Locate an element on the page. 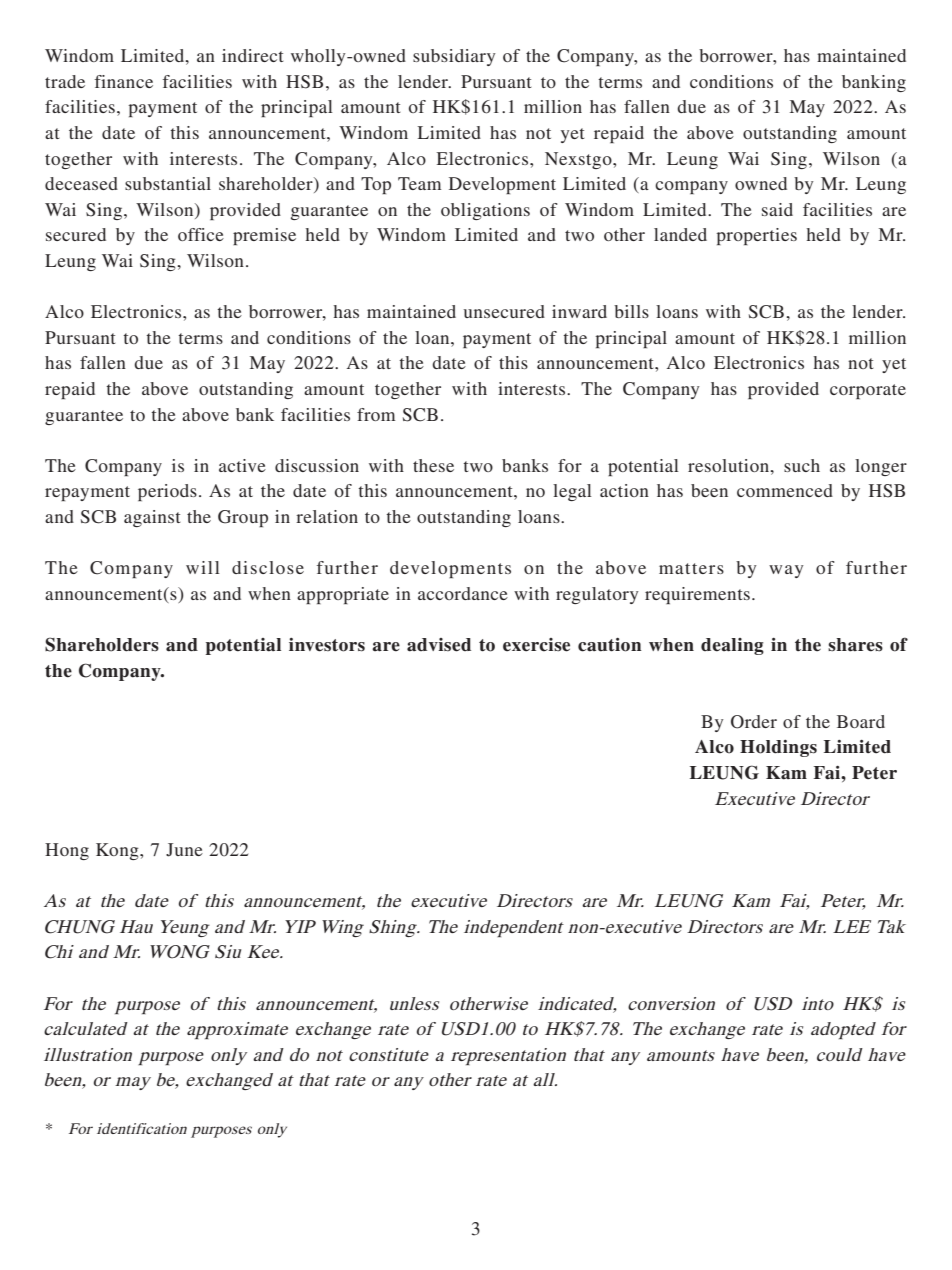 The height and width of the page is (1270, 952). subsidiary is located at coordinates (454, 57).
